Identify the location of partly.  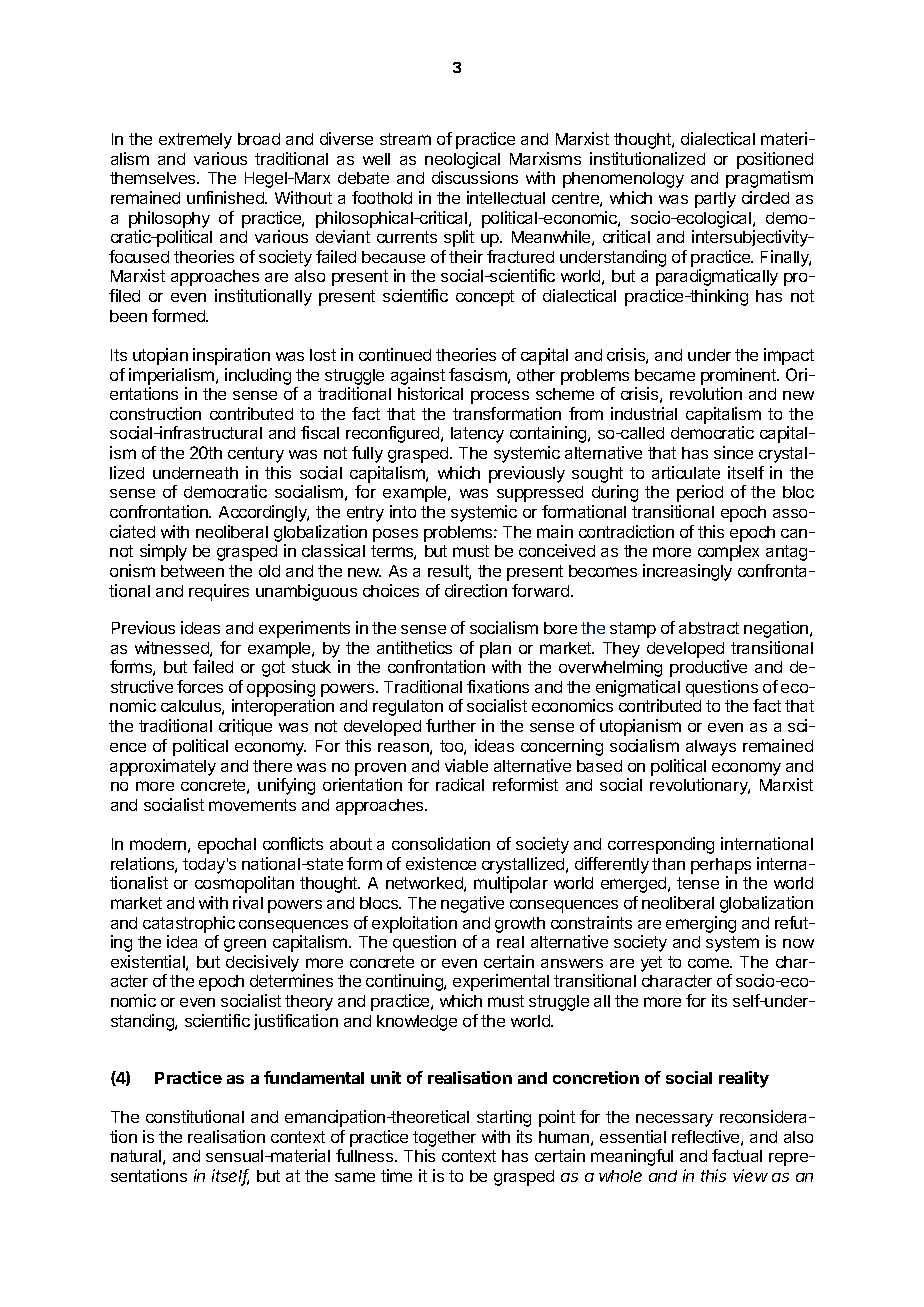
(715, 200).
